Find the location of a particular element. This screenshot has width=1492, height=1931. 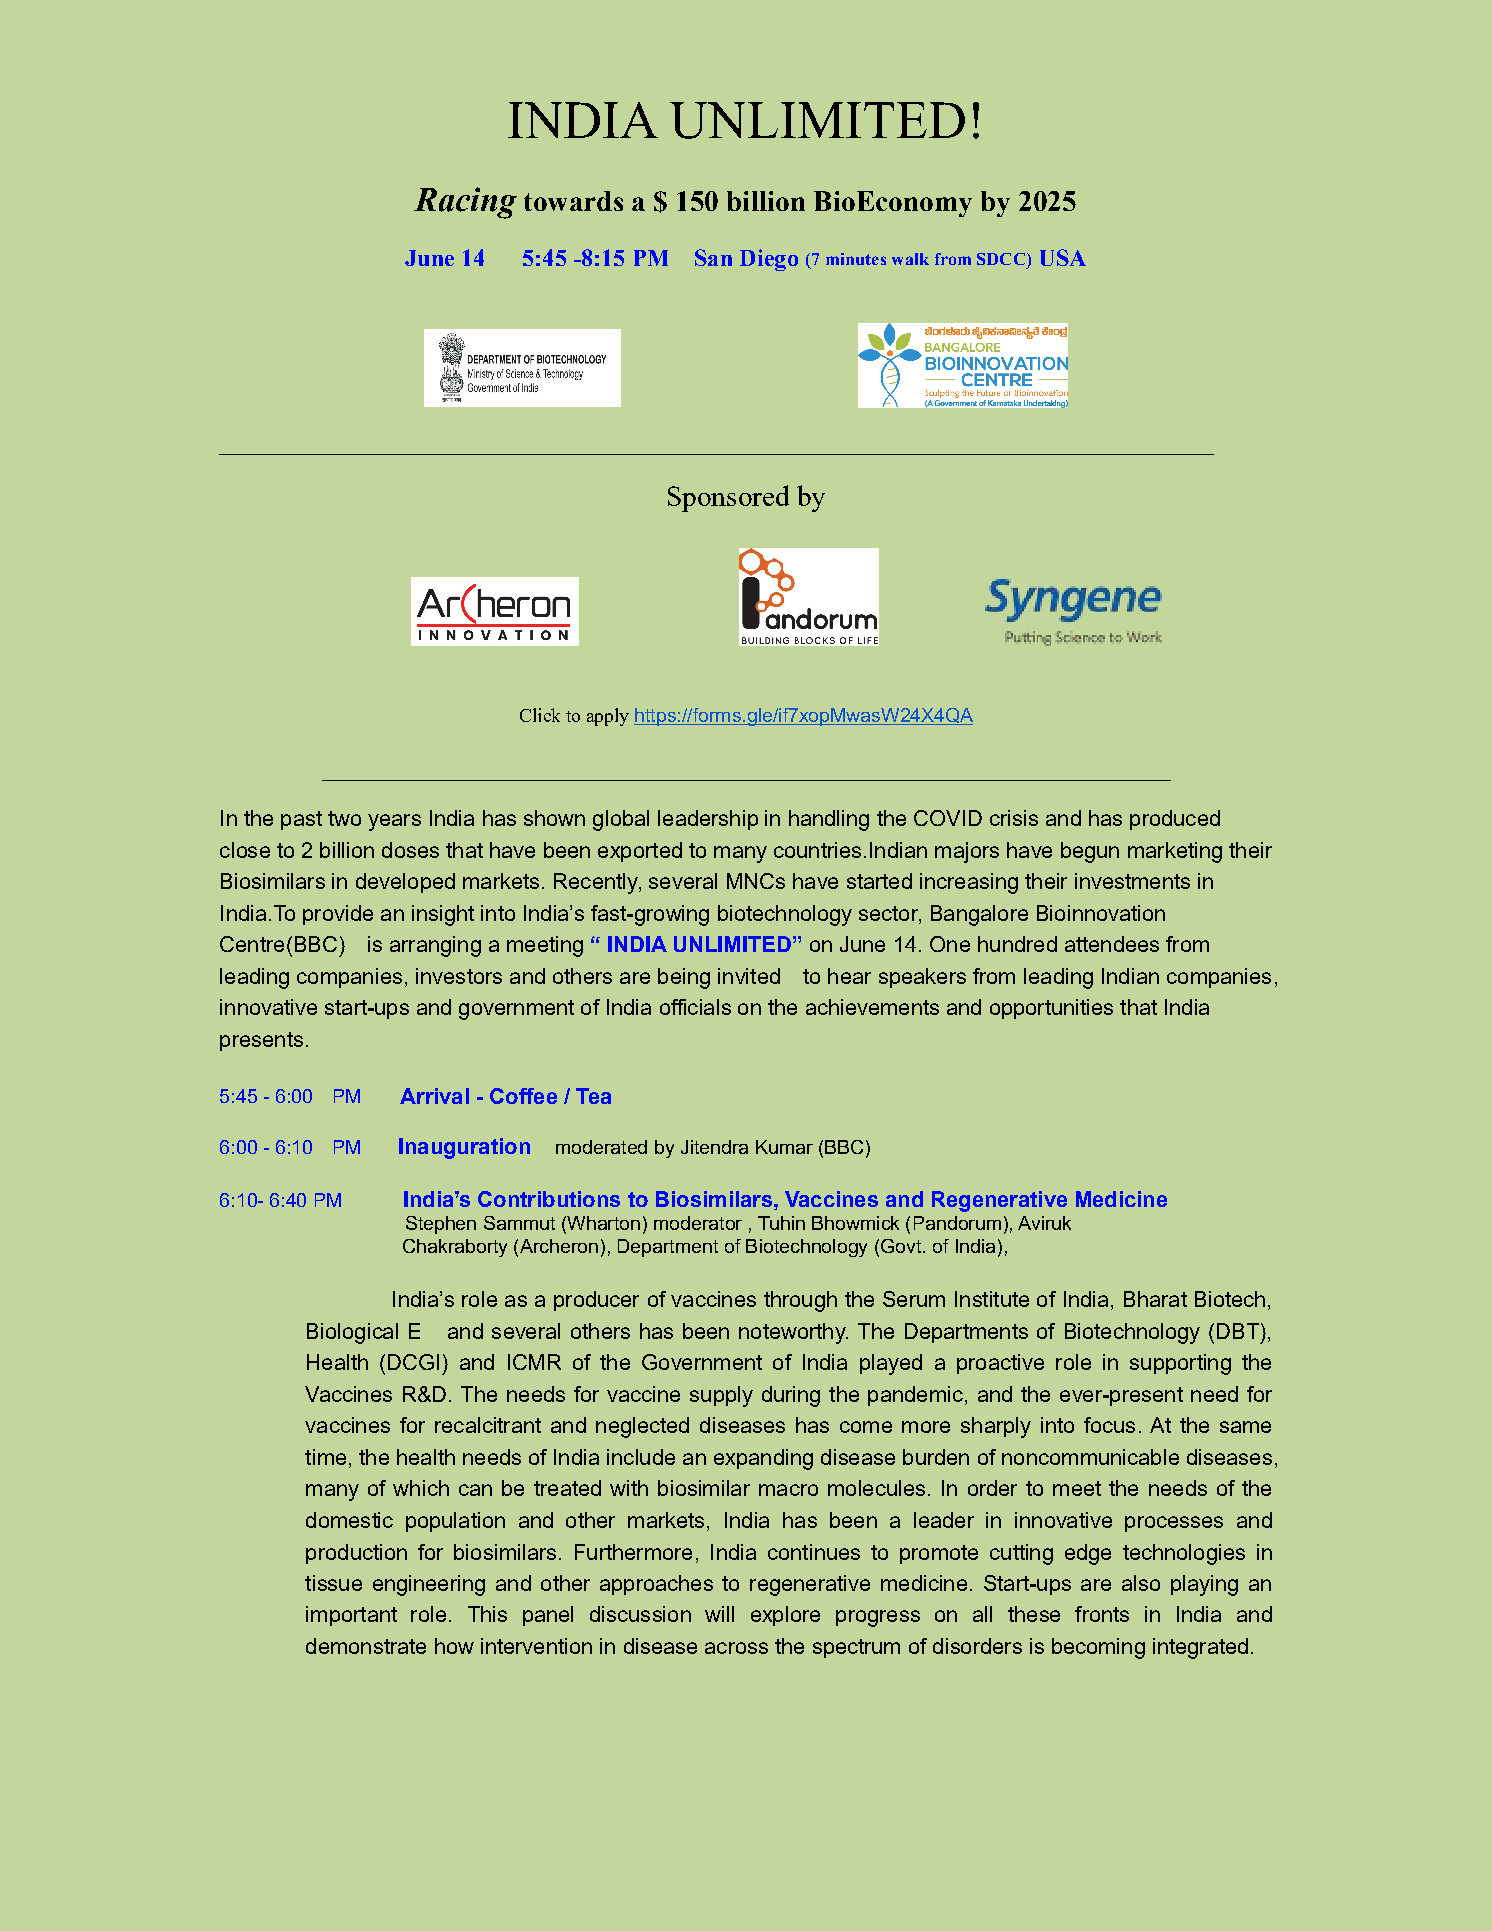

Racing is located at coordinates (465, 203).
